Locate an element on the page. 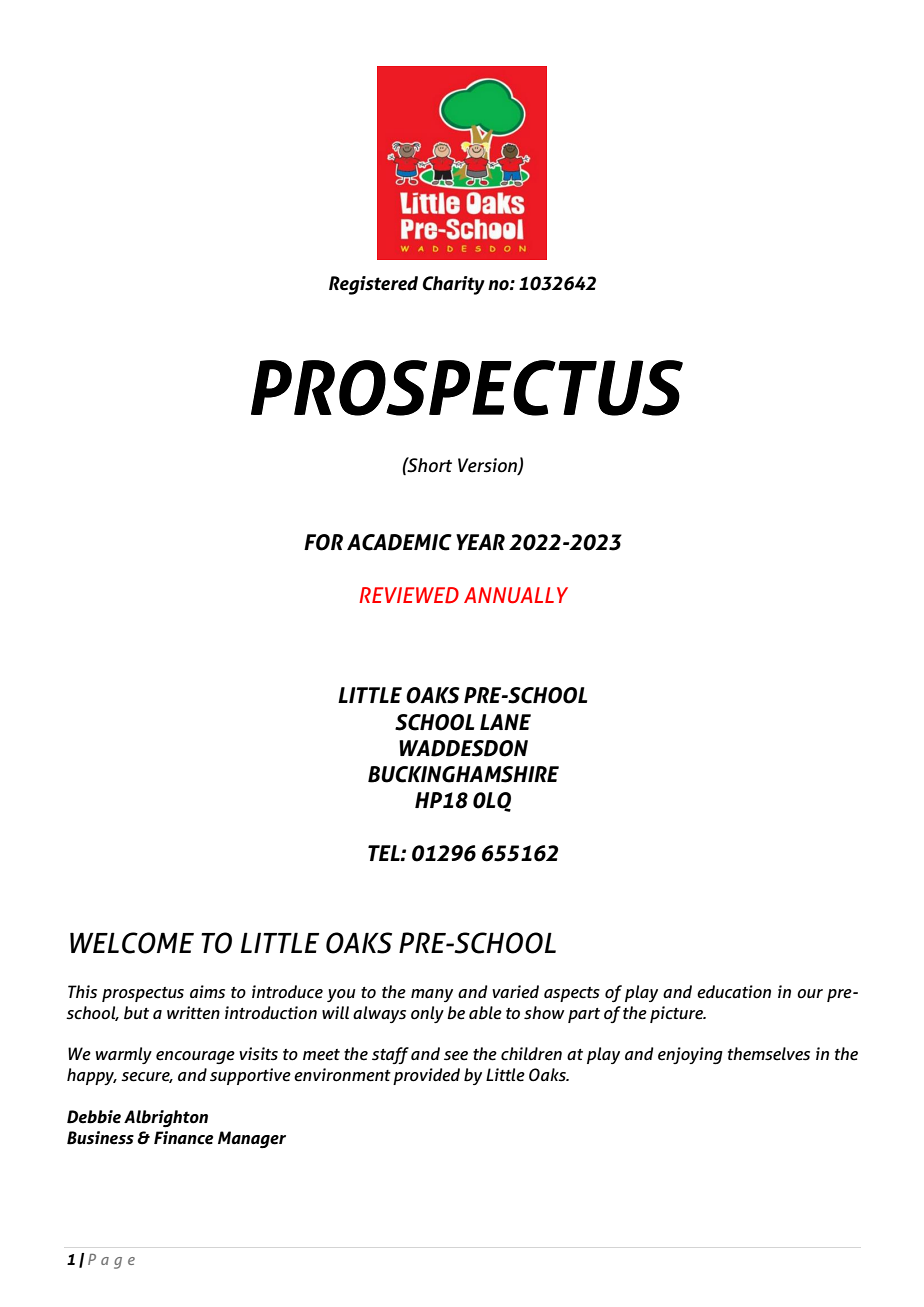 This image has height=1307, width=924. TEL is located at coordinates (385, 853).
